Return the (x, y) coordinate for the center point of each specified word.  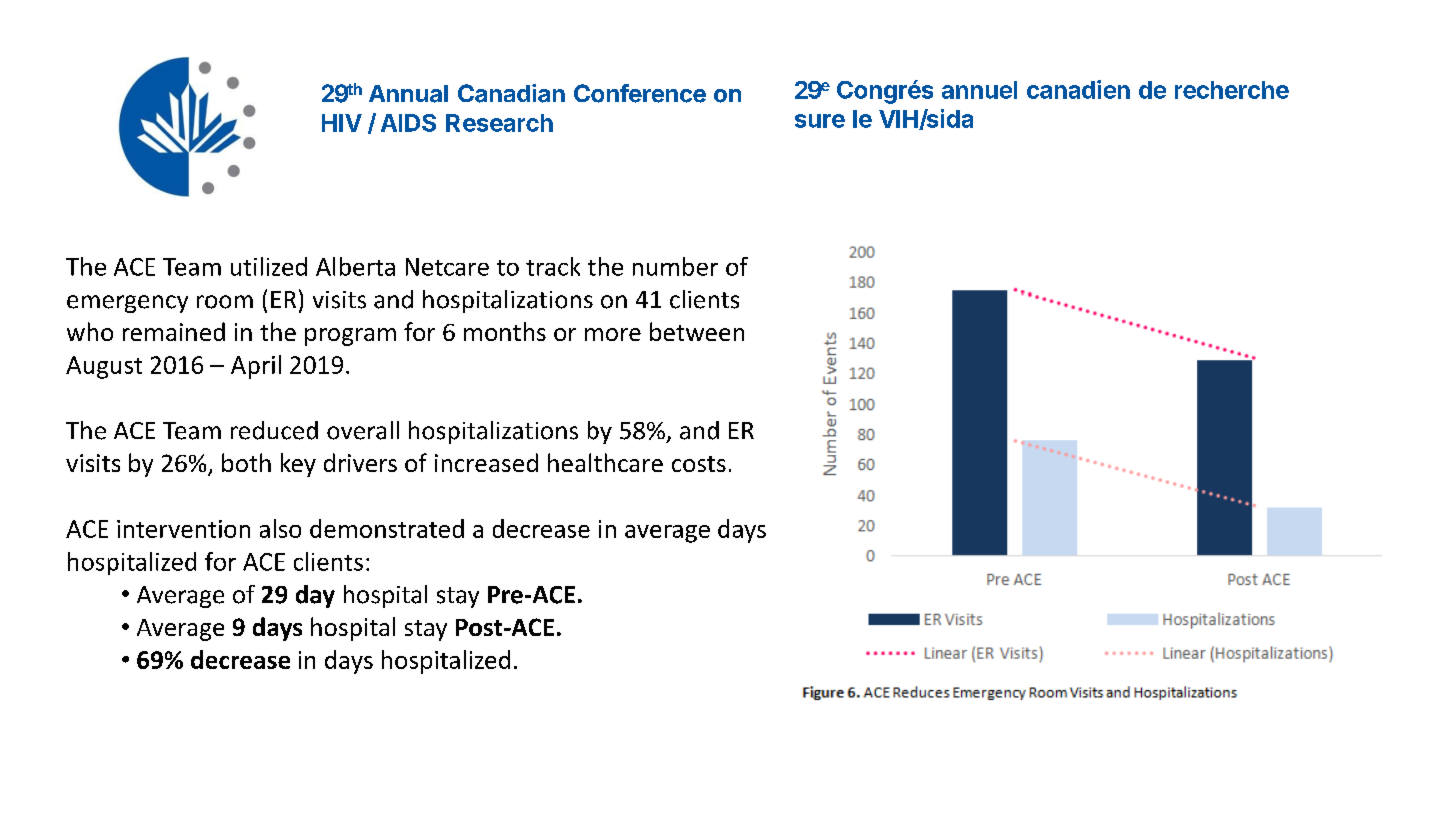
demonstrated (387, 528)
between (697, 331)
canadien (1078, 89)
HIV (342, 123)
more (613, 334)
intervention (183, 529)
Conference (640, 93)
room (225, 302)
